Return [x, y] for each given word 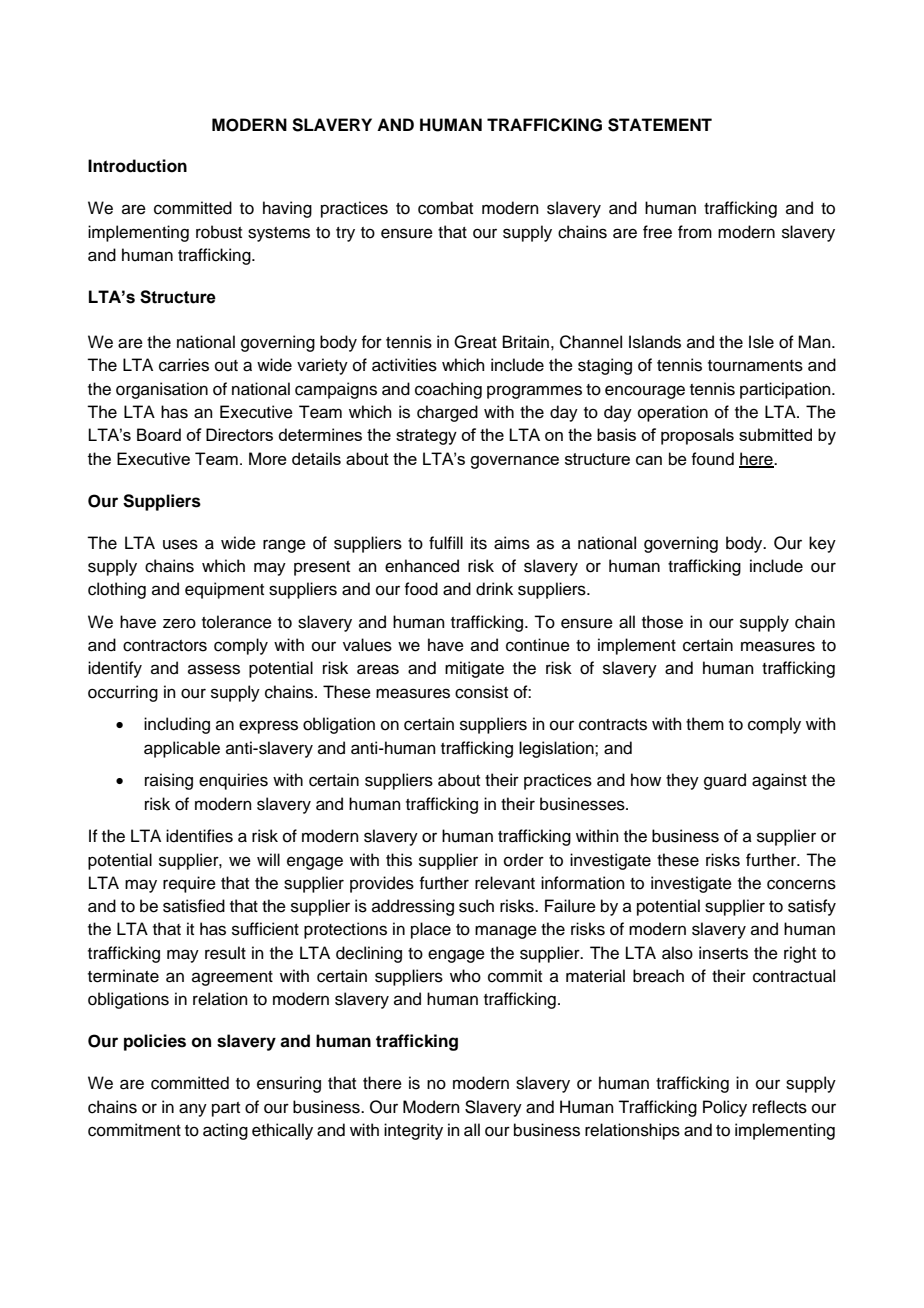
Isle [761, 342]
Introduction [137, 166]
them [705, 724]
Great [475, 342]
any [193, 1110]
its [479, 543]
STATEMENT [660, 125]
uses [180, 544]
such [476, 906]
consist [481, 692]
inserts [723, 953]
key [822, 544]
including [177, 725]
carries [184, 365]
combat [445, 208]
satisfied [194, 906]
